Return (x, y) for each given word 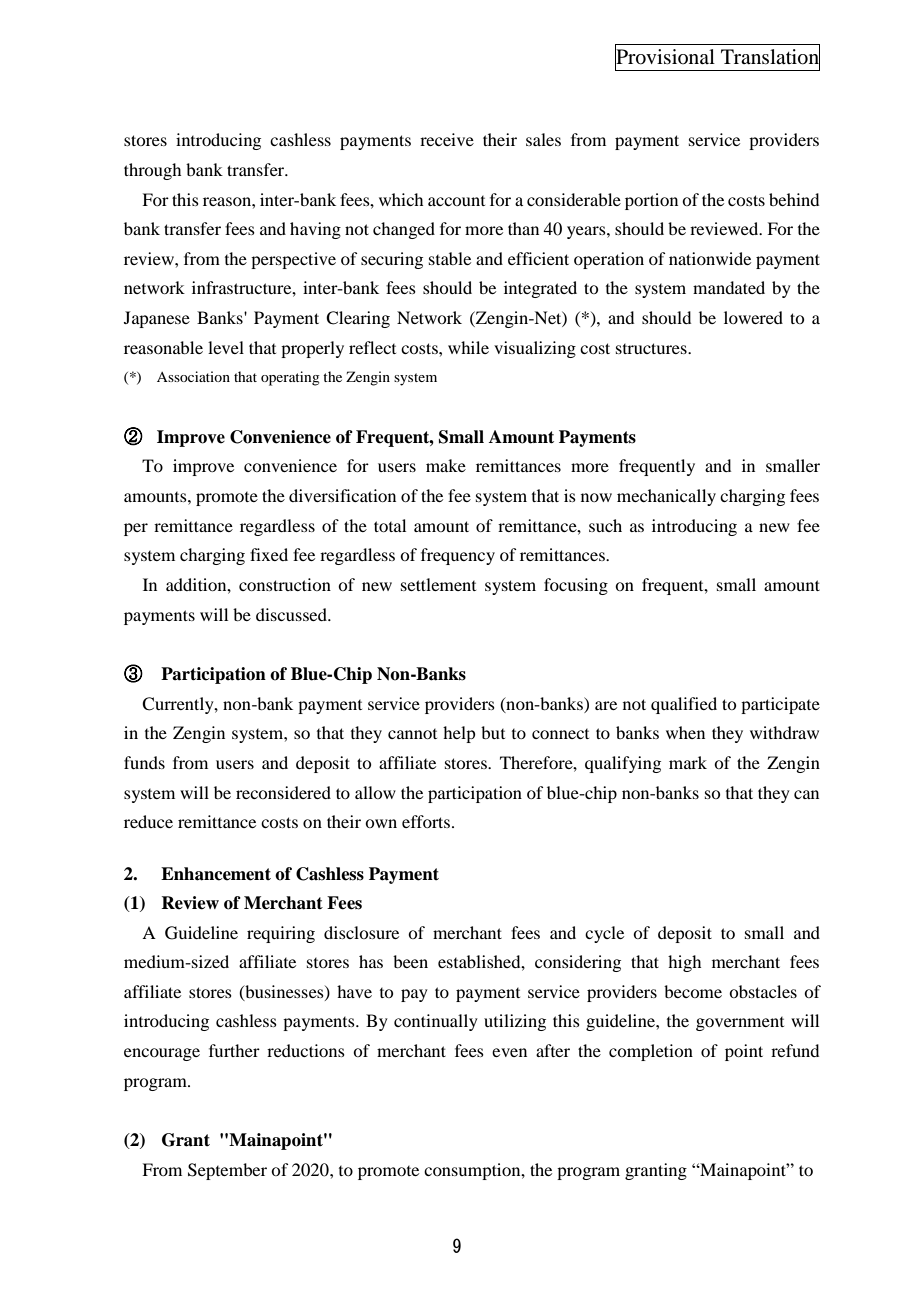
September (227, 1171)
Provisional (665, 57)
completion (651, 1052)
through (152, 171)
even (509, 1052)
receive (447, 139)
